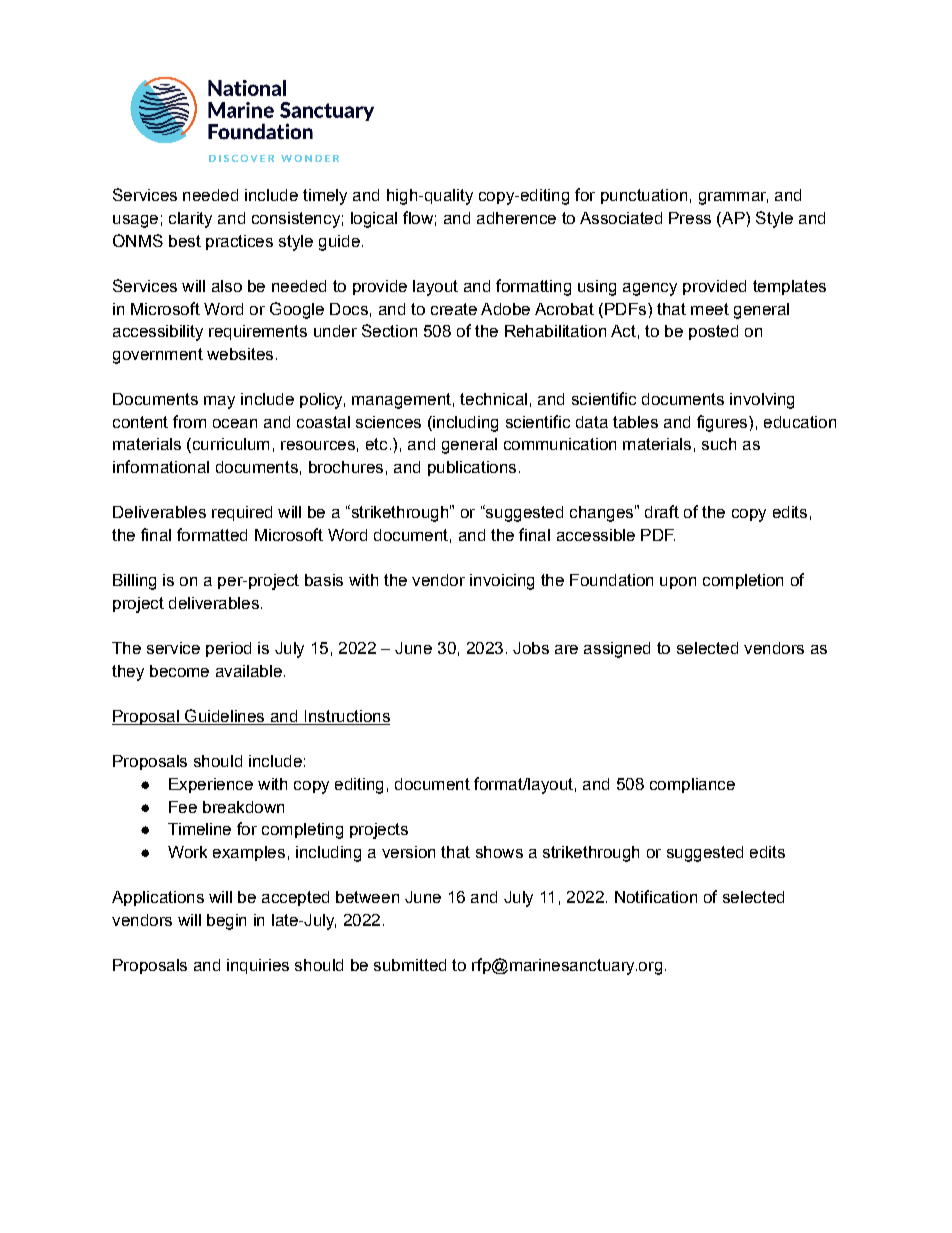  Describe the element at coordinates (226, 922) in the screenshot. I see `begin` at that location.
